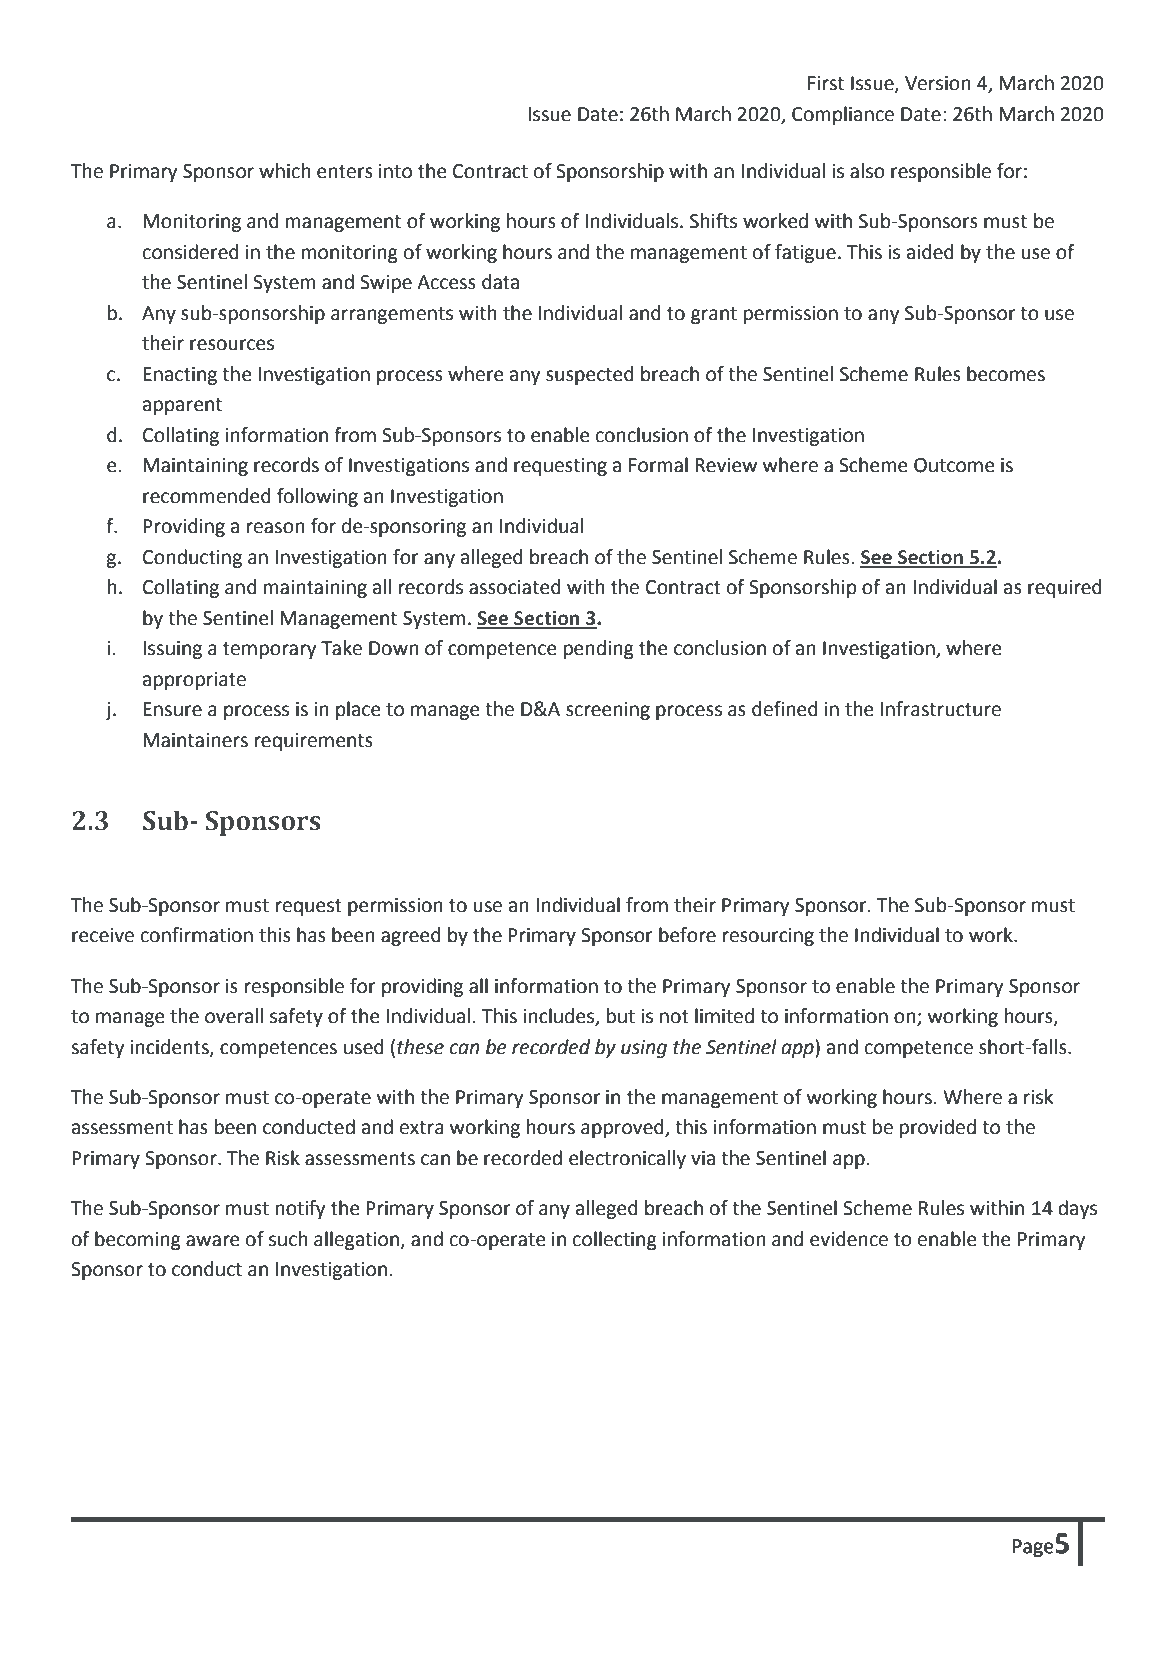 The width and height of the screenshot is (1175, 1662). What do you see at coordinates (941, 709) in the screenshot?
I see `Infrastructure` at bounding box center [941, 709].
